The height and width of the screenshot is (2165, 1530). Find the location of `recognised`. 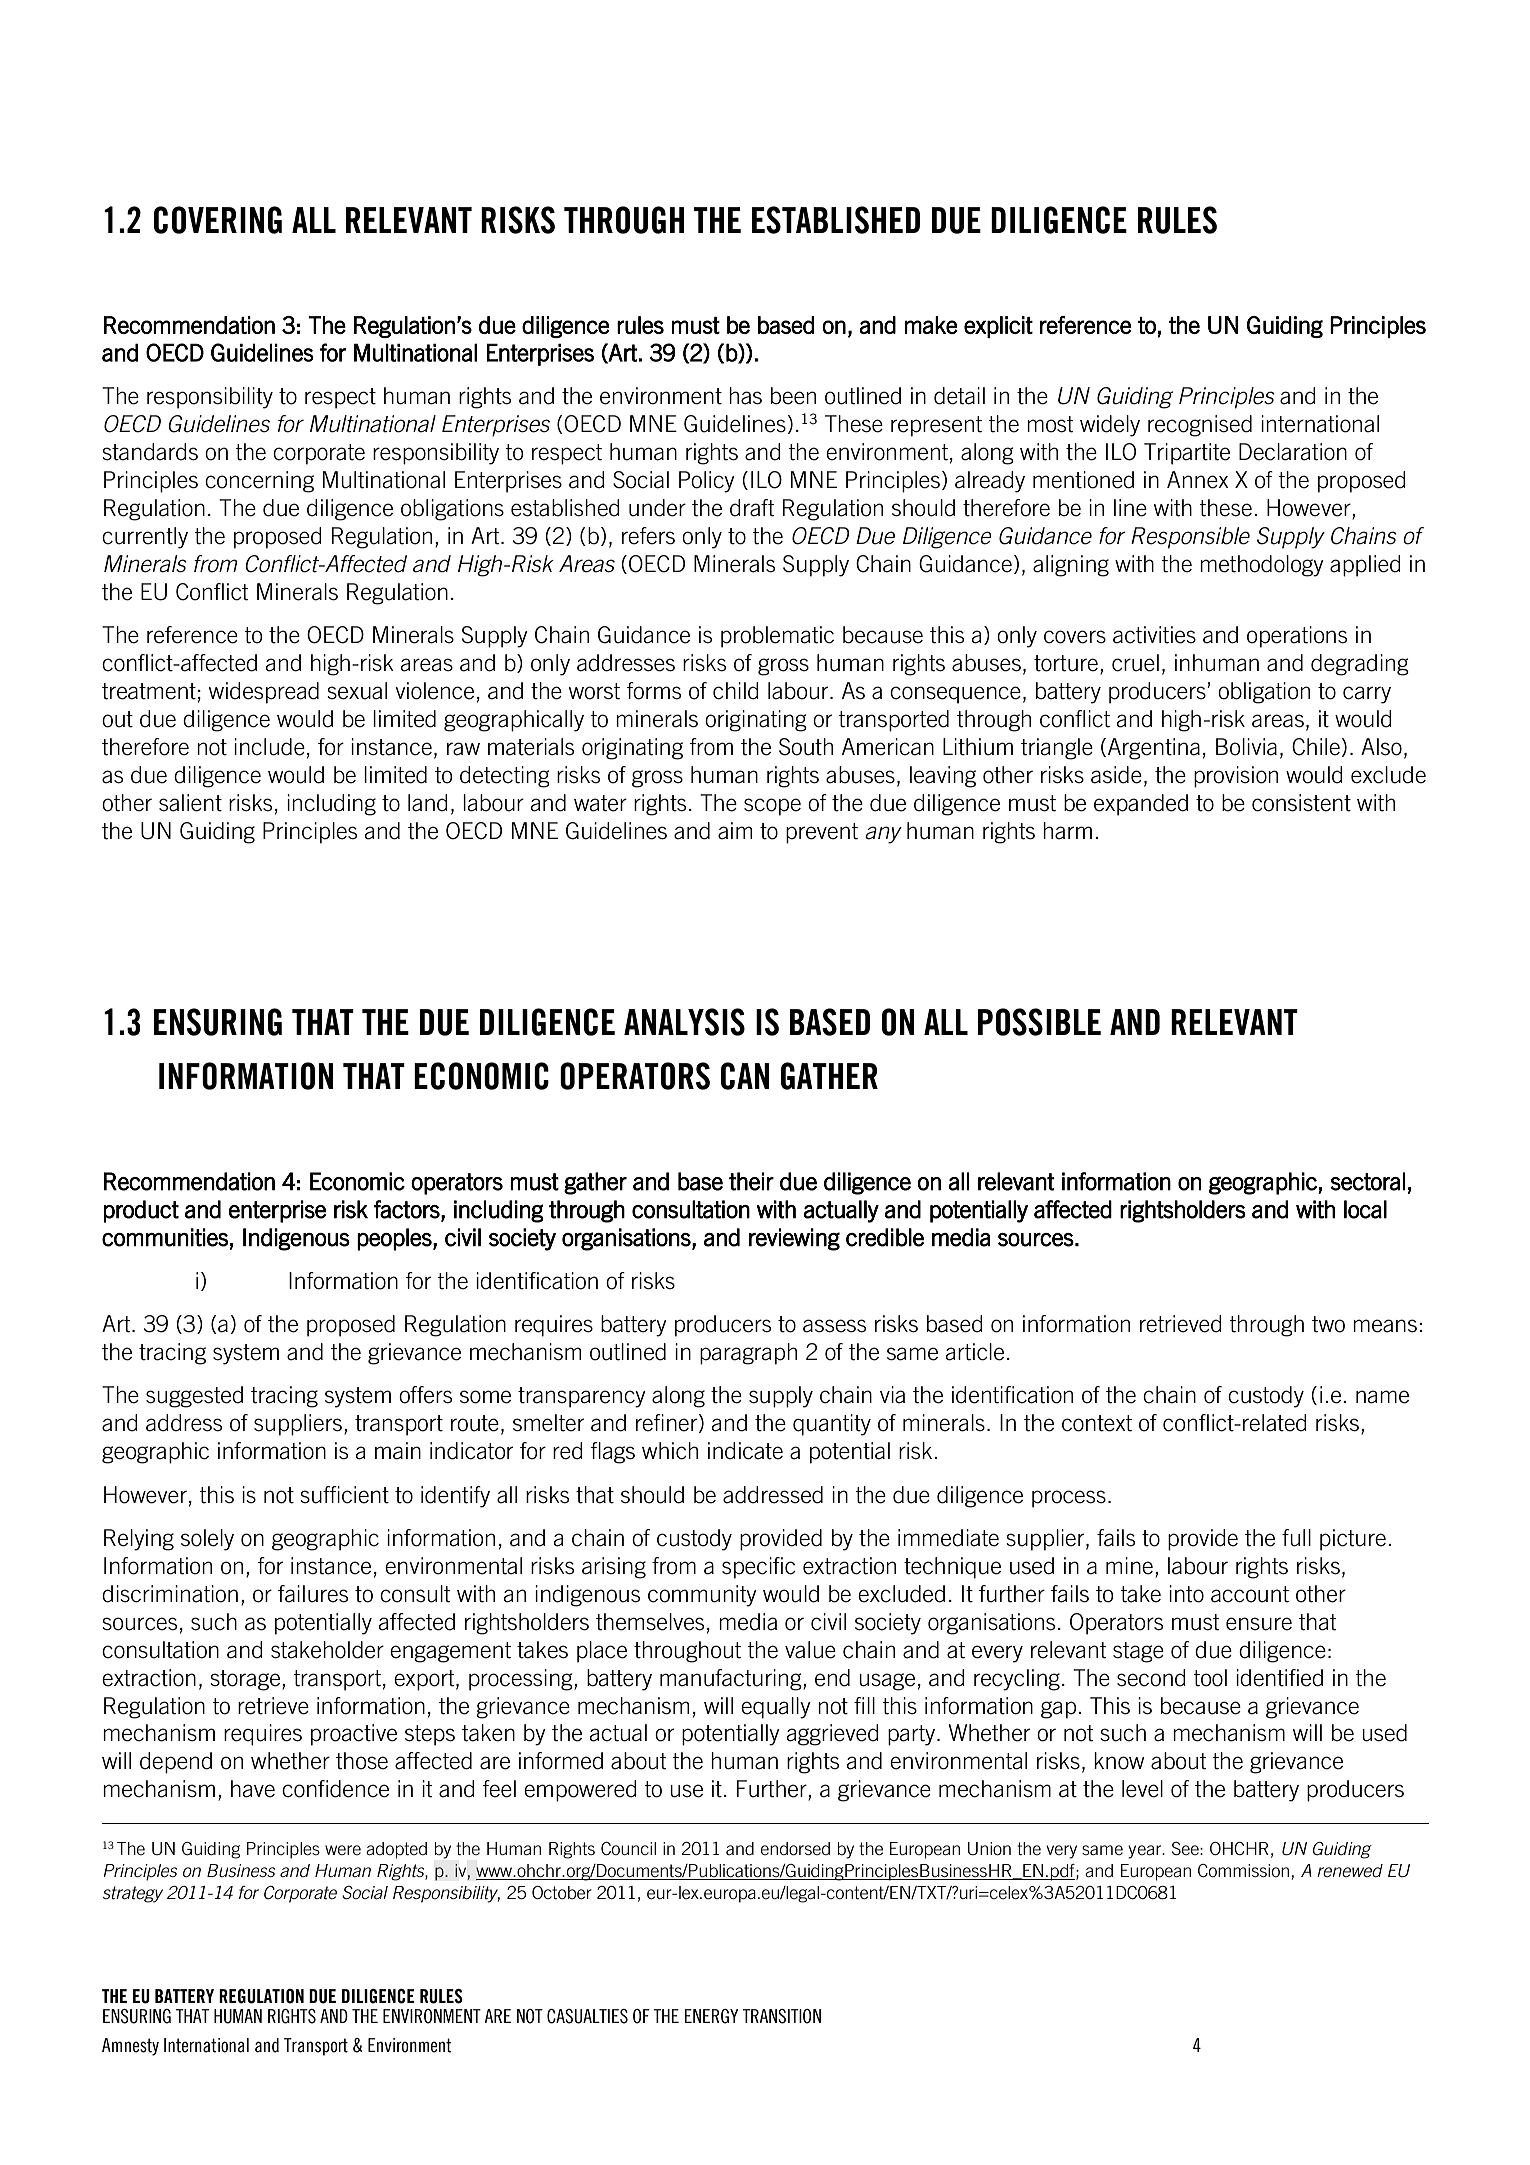

recognised is located at coordinates (1200, 426).
